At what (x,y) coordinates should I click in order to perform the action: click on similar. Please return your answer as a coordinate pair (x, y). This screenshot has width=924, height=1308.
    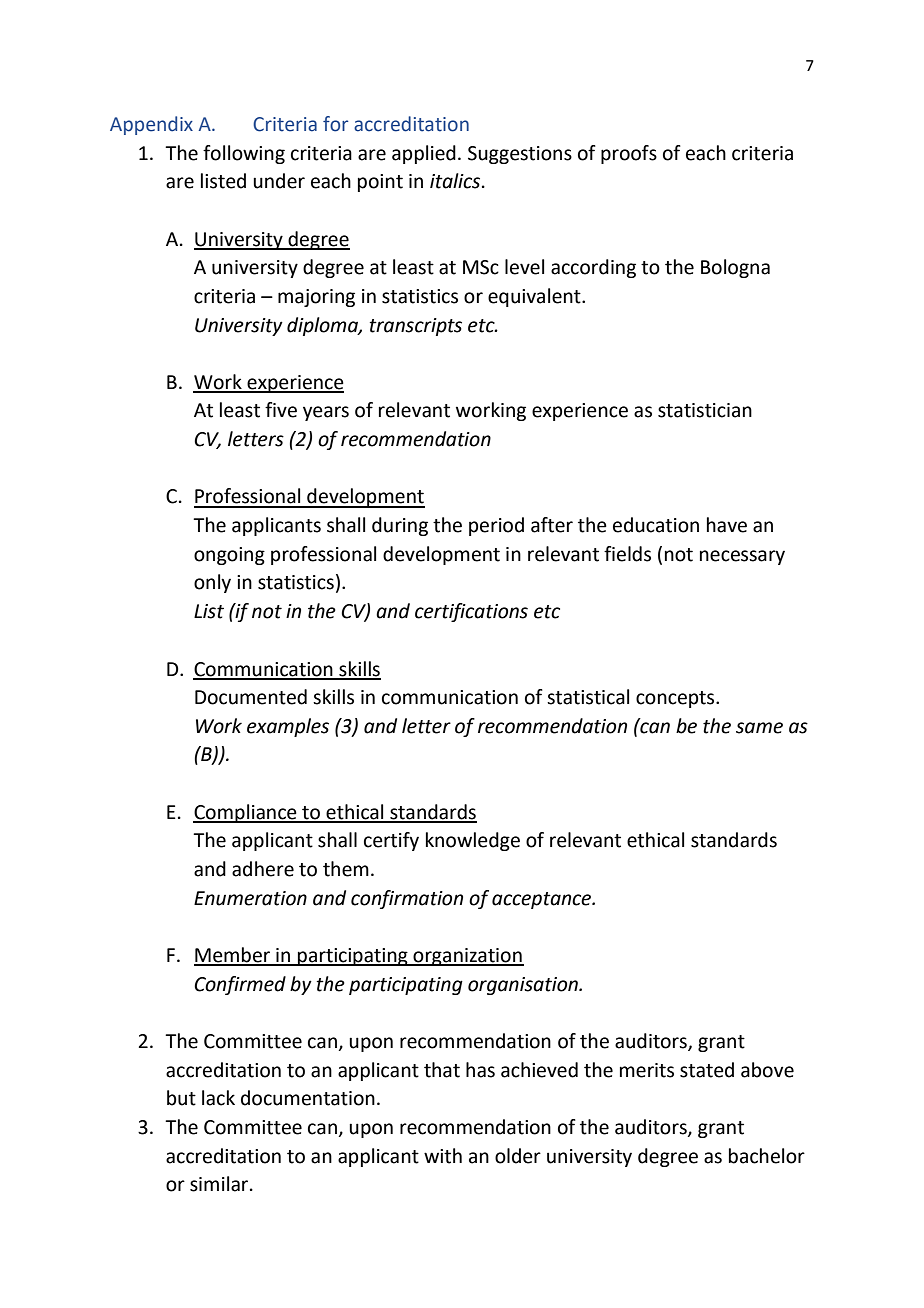
    Looking at the image, I should click on (220, 1184).
